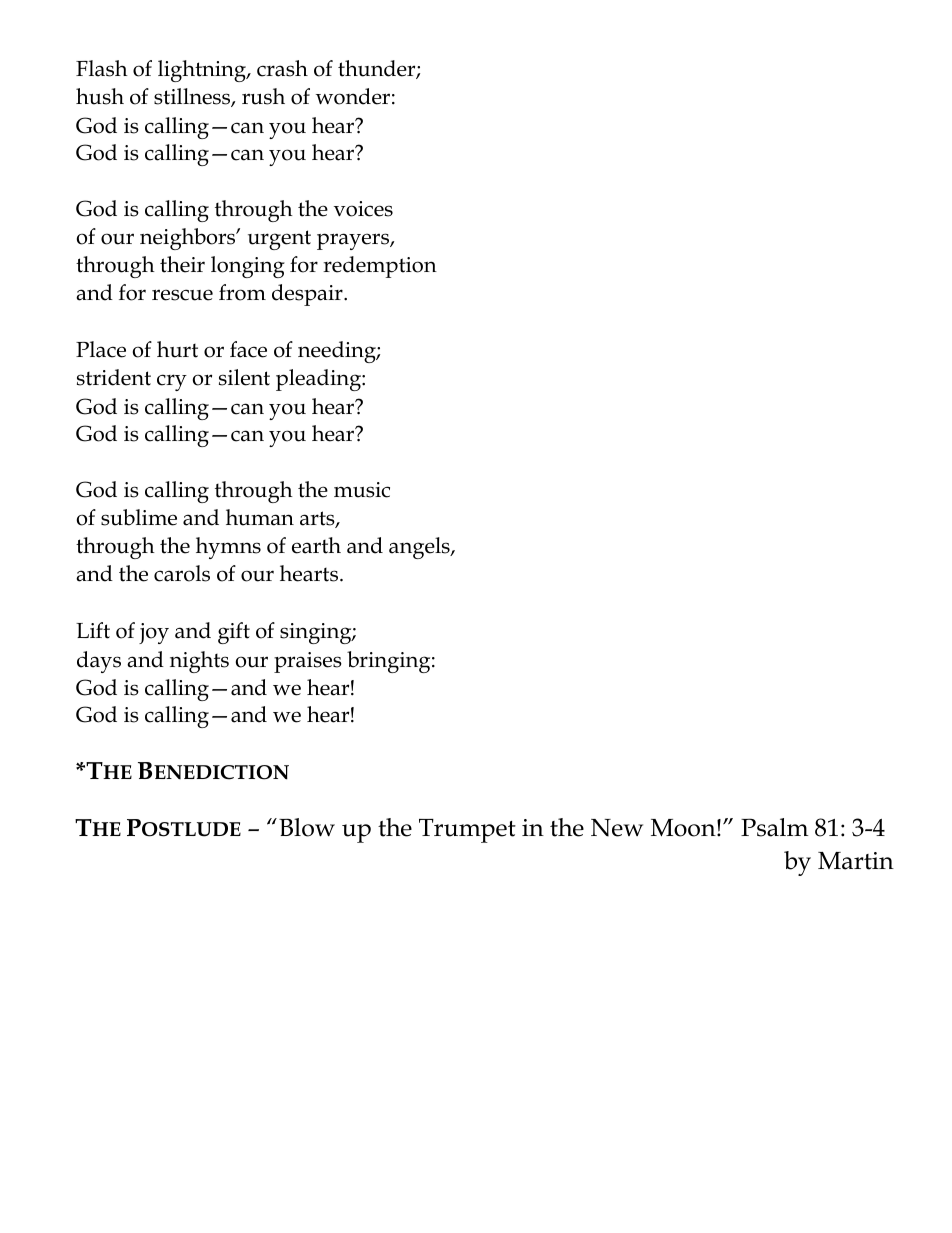 This page has height=1233, width=952. What do you see at coordinates (307, 827) in the page?
I see `Blow` at bounding box center [307, 827].
